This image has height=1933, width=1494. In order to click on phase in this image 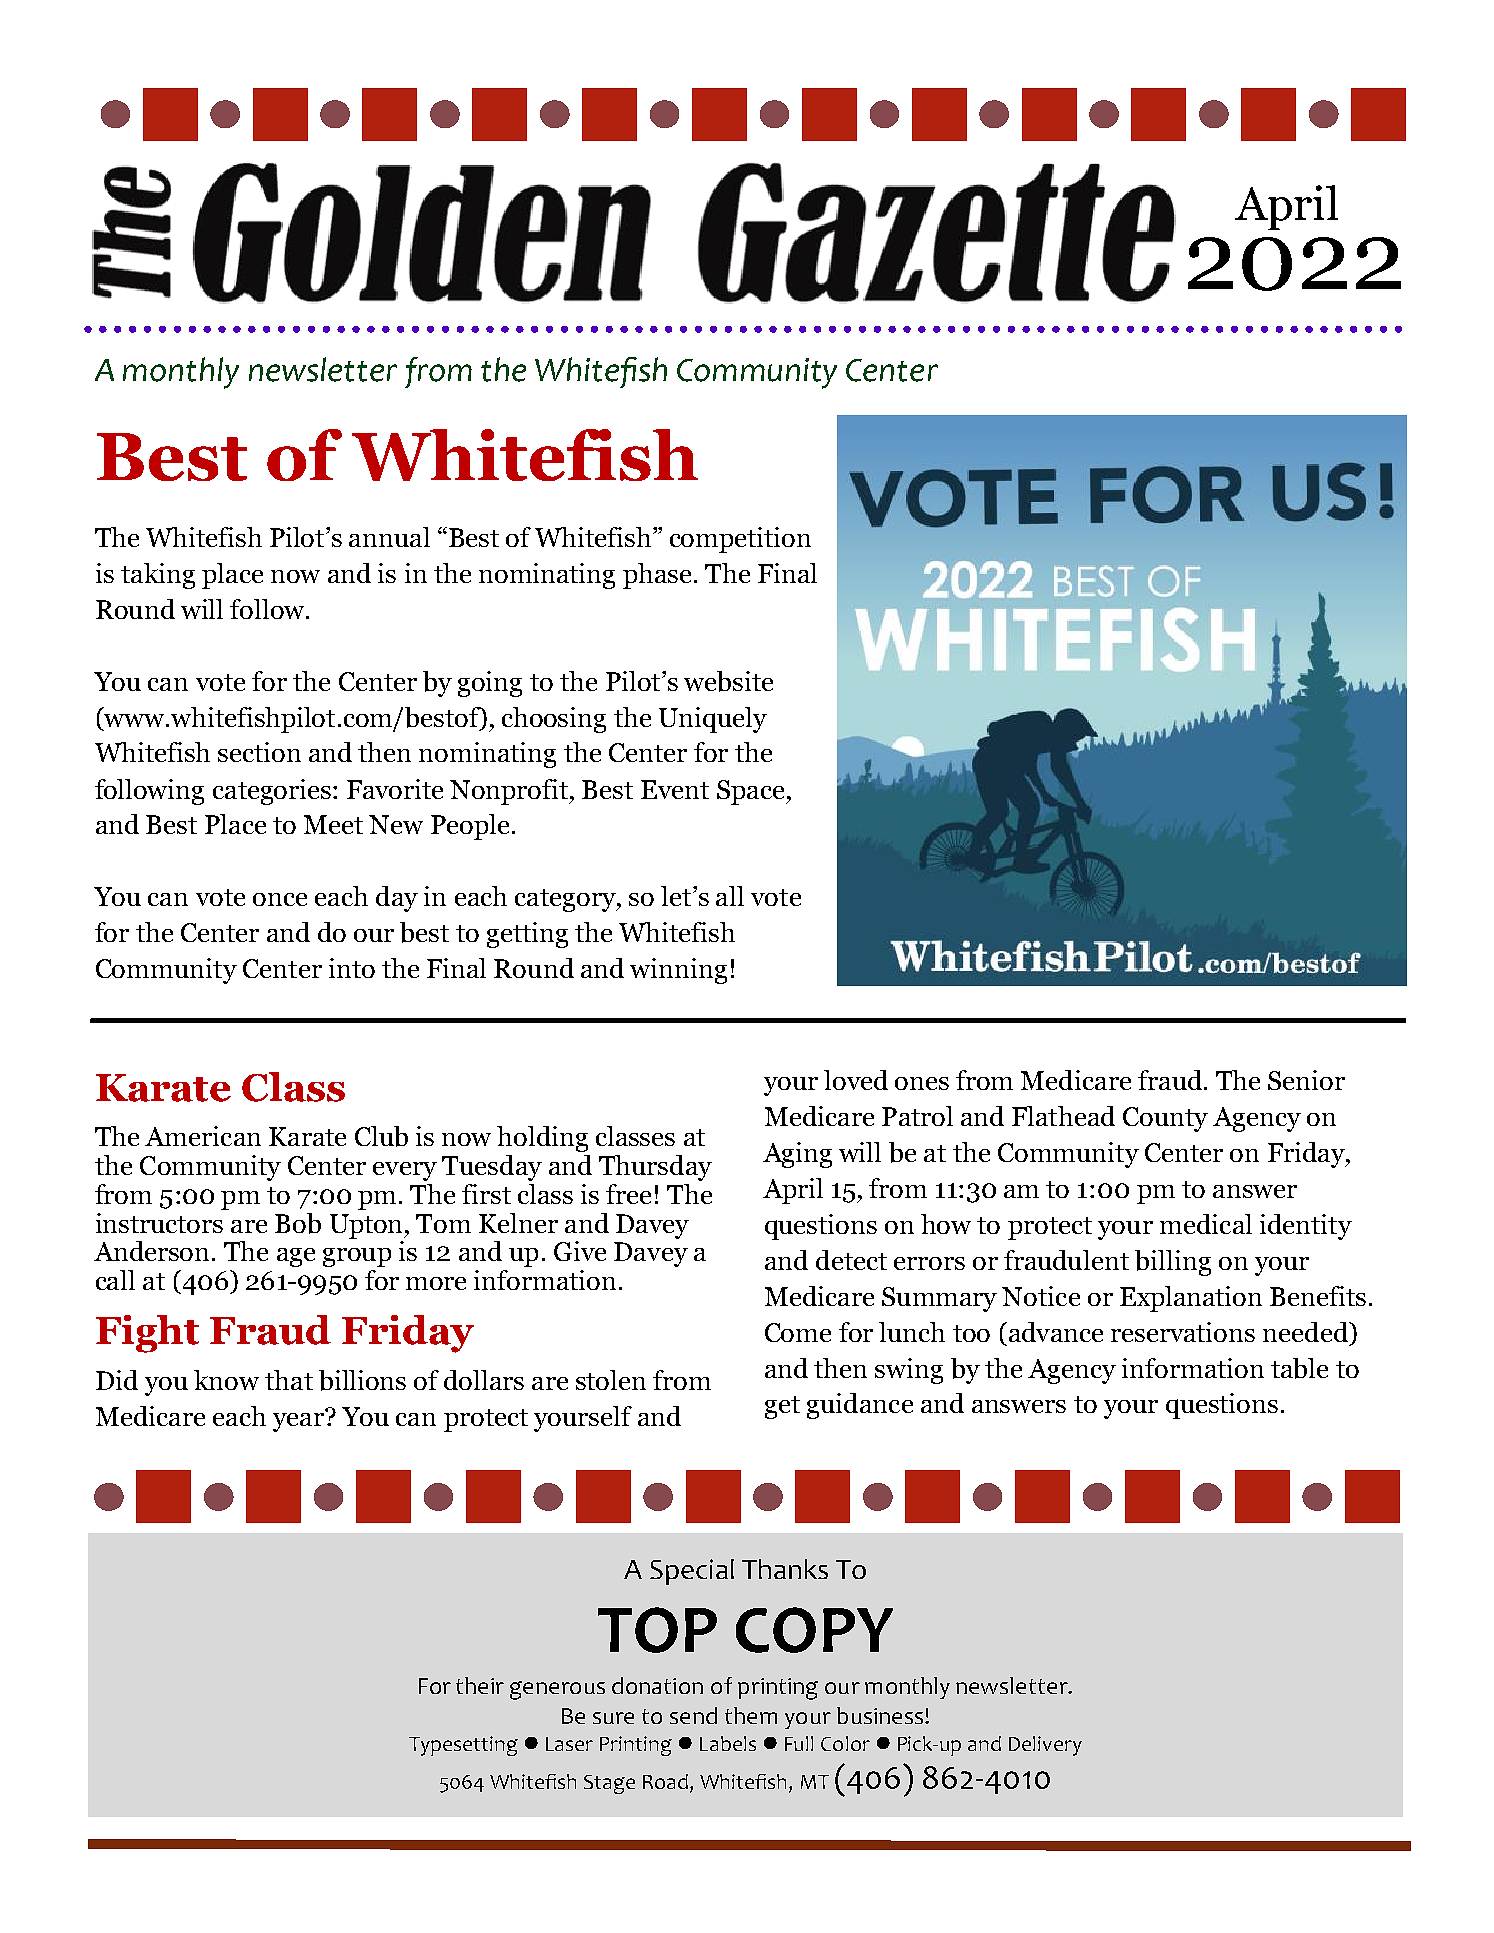, I will do `click(657, 576)`.
